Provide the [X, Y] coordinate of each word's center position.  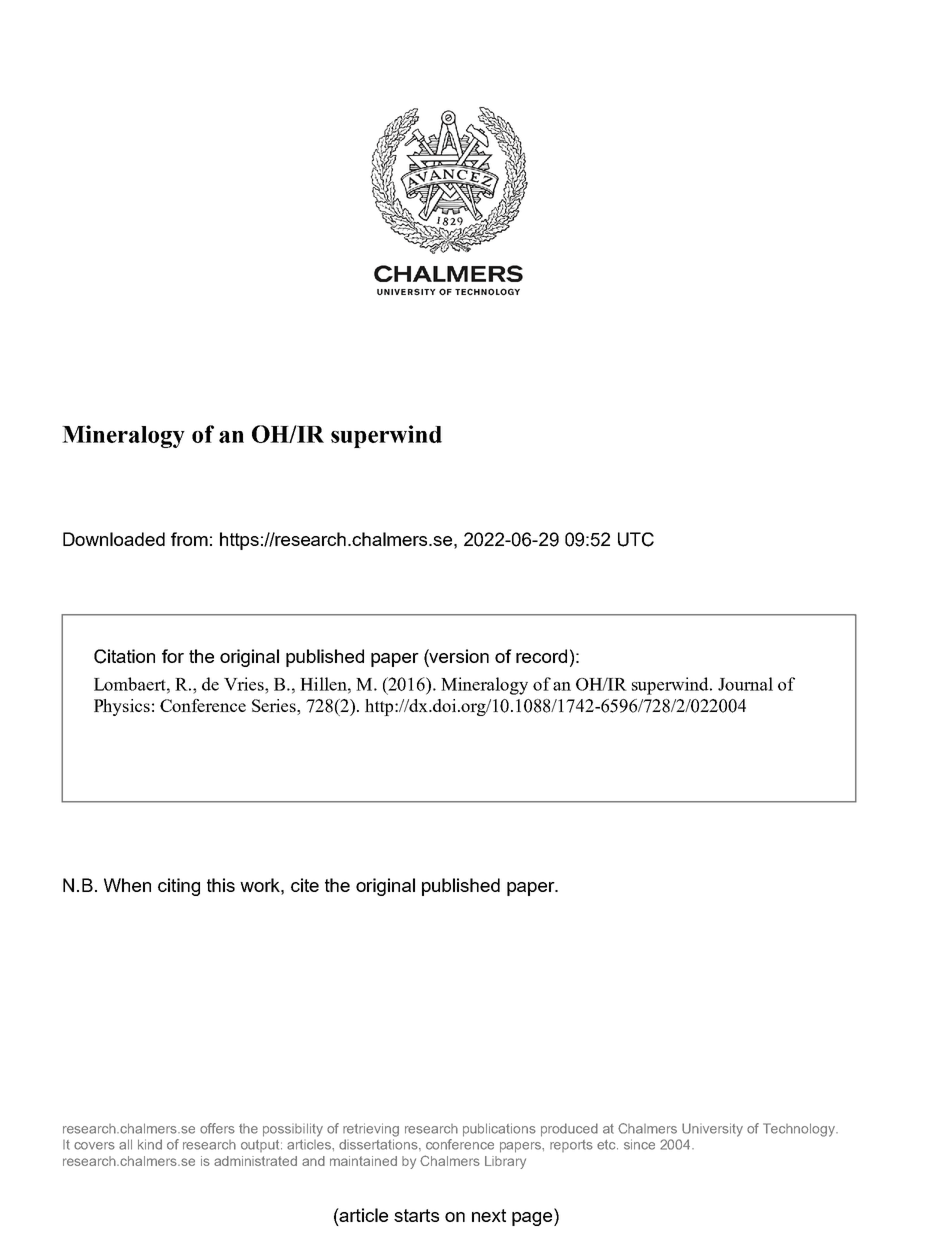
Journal [745, 684]
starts [416, 1215]
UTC [636, 539]
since [639, 1144]
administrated [255, 1161]
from [189, 539]
